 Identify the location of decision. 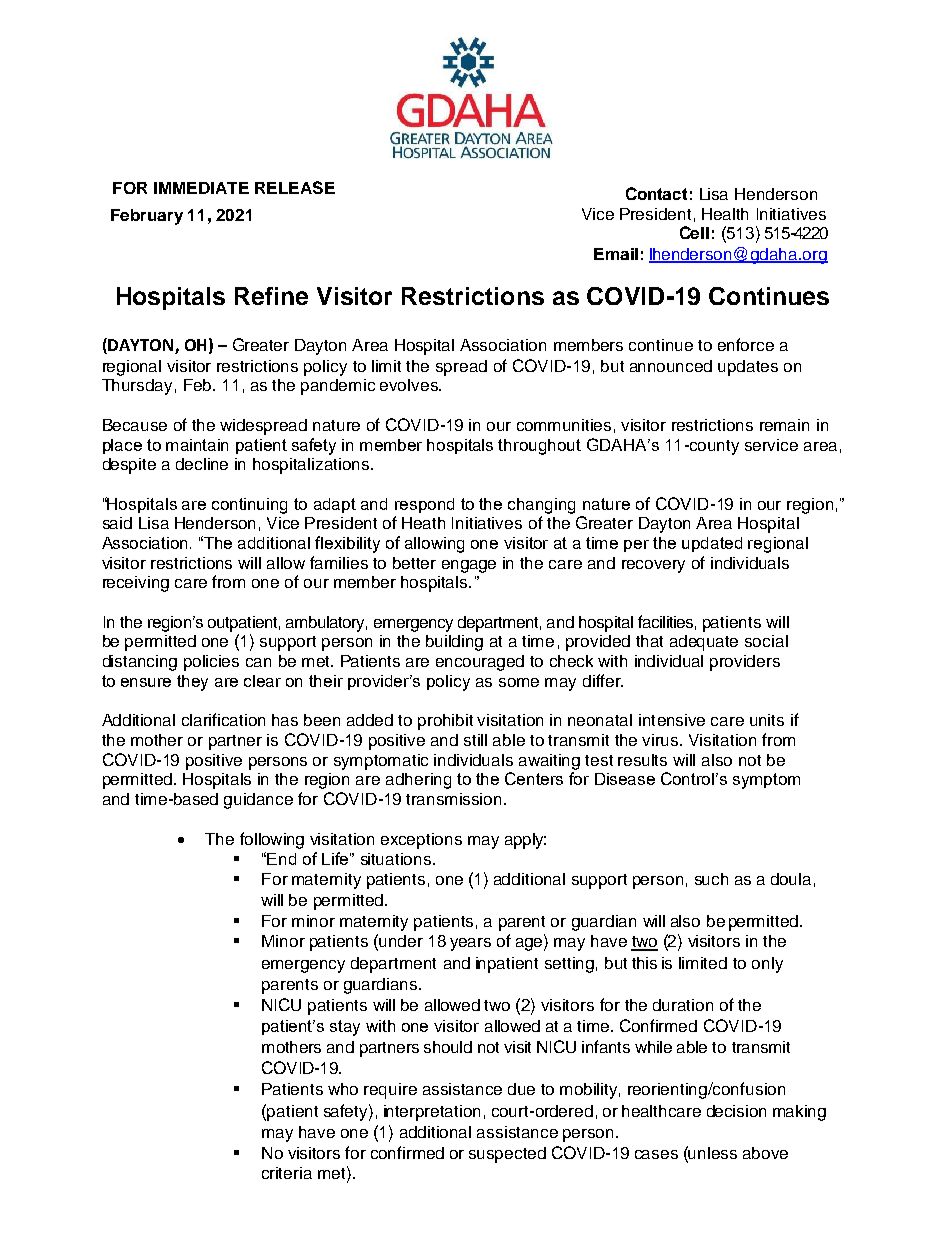
(736, 1111).
